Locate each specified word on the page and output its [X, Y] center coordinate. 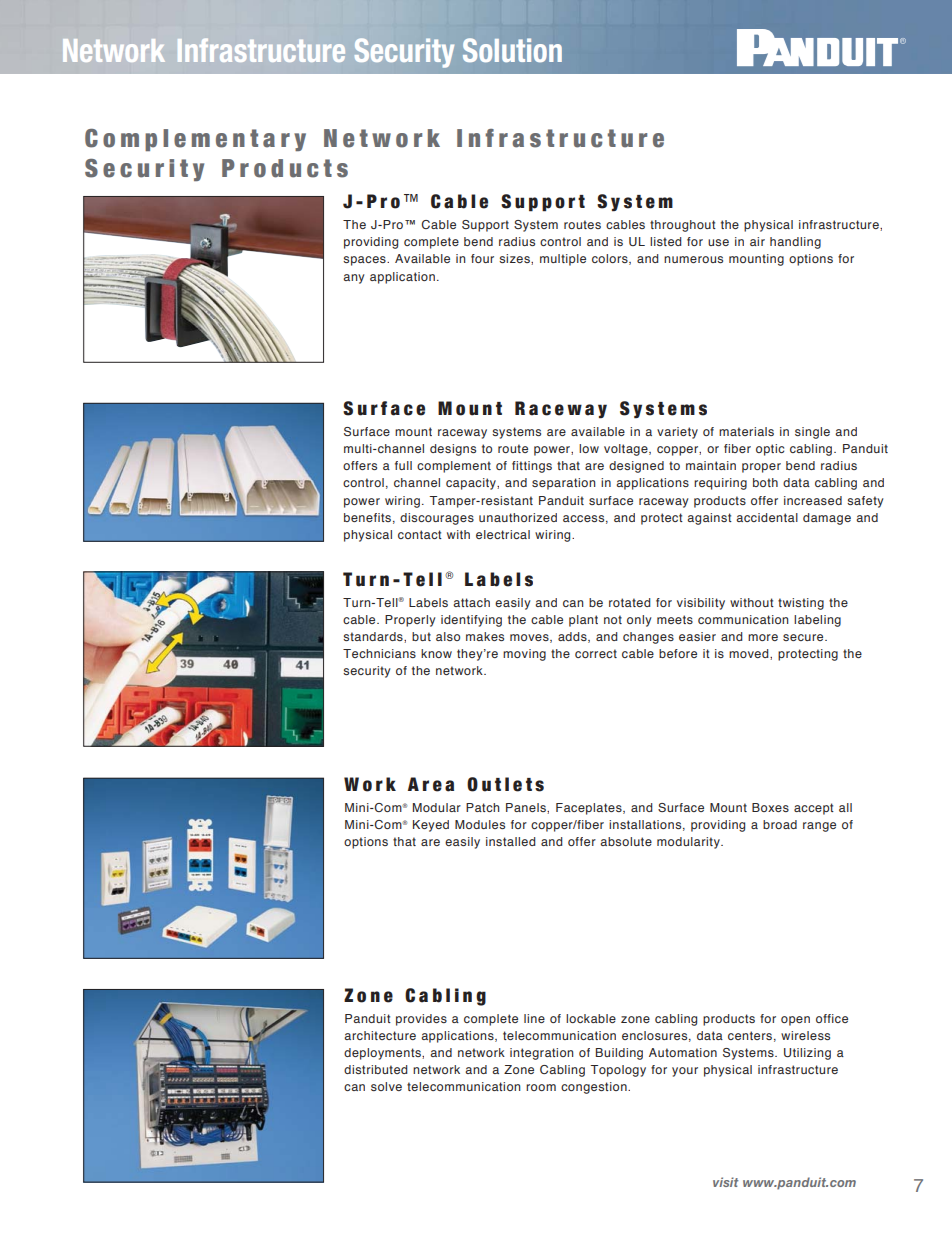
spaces [365, 261]
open [795, 1021]
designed [636, 467]
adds [573, 637]
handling [795, 243]
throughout [683, 226]
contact [420, 534]
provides [421, 1020]
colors [611, 259]
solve [386, 1086]
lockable [591, 1018]
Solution [512, 50]
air [757, 241]
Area [431, 784]
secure [804, 637]
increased [813, 500]
